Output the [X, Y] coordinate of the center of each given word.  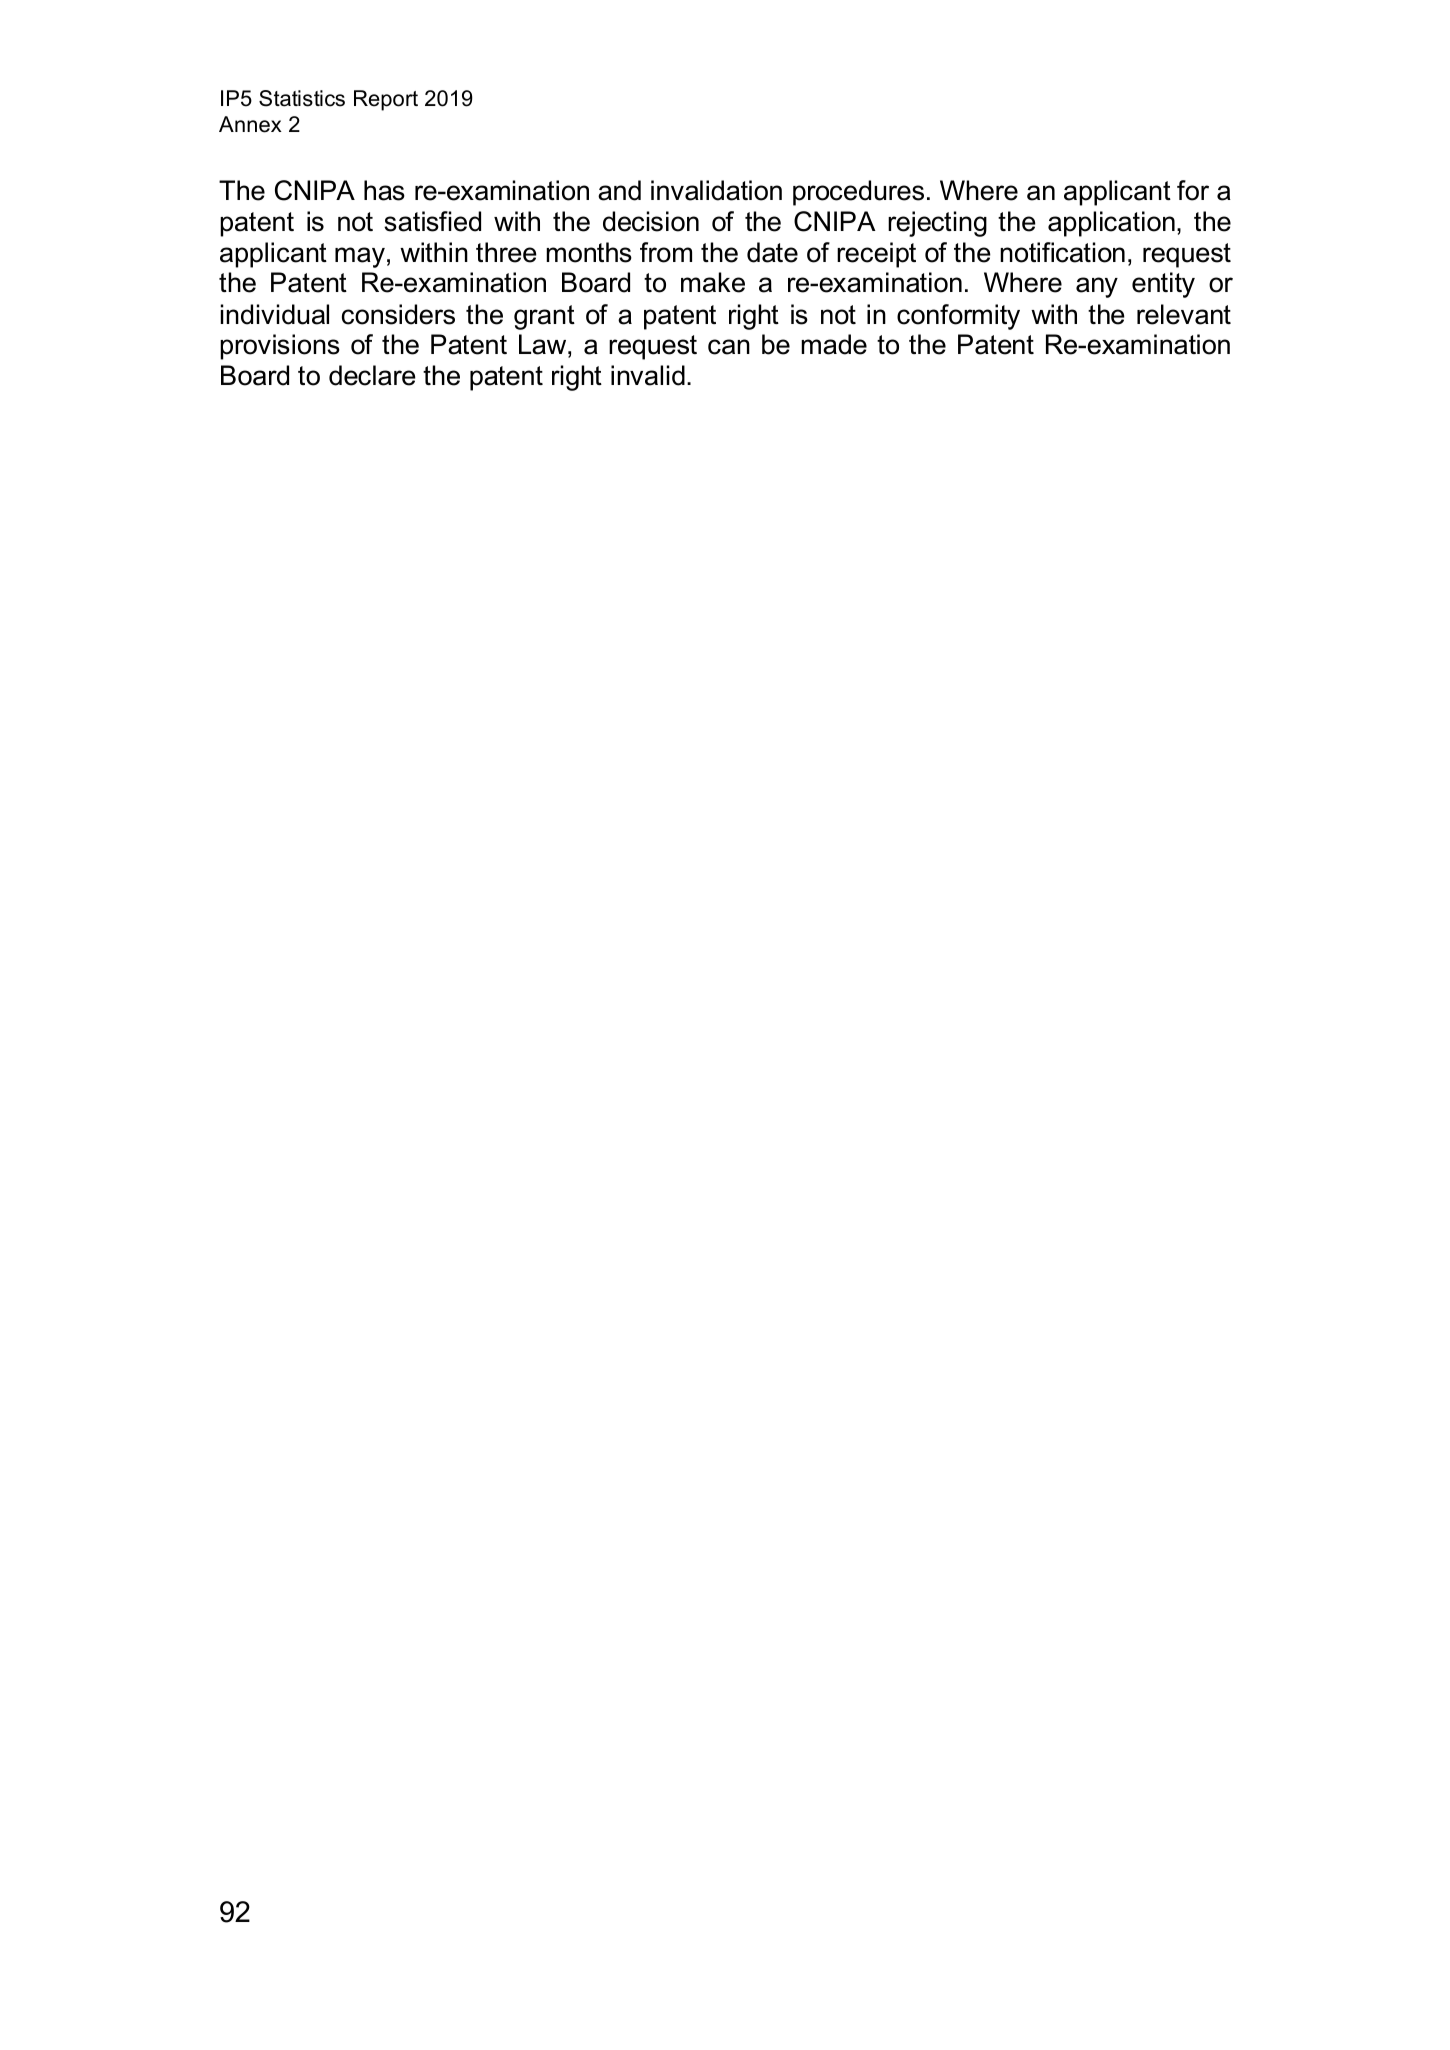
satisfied [432, 221]
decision [651, 221]
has [384, 190]
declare [372, 375]
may [360, 257]
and [619, 190]
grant [544, 317]
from [666, 252]
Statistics [302, 98]
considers [398, 314]
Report [386, 100]
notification [1062, 252]
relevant [1184, 314]
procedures [858, 193]
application [1111, 224]
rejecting [937, 224]
